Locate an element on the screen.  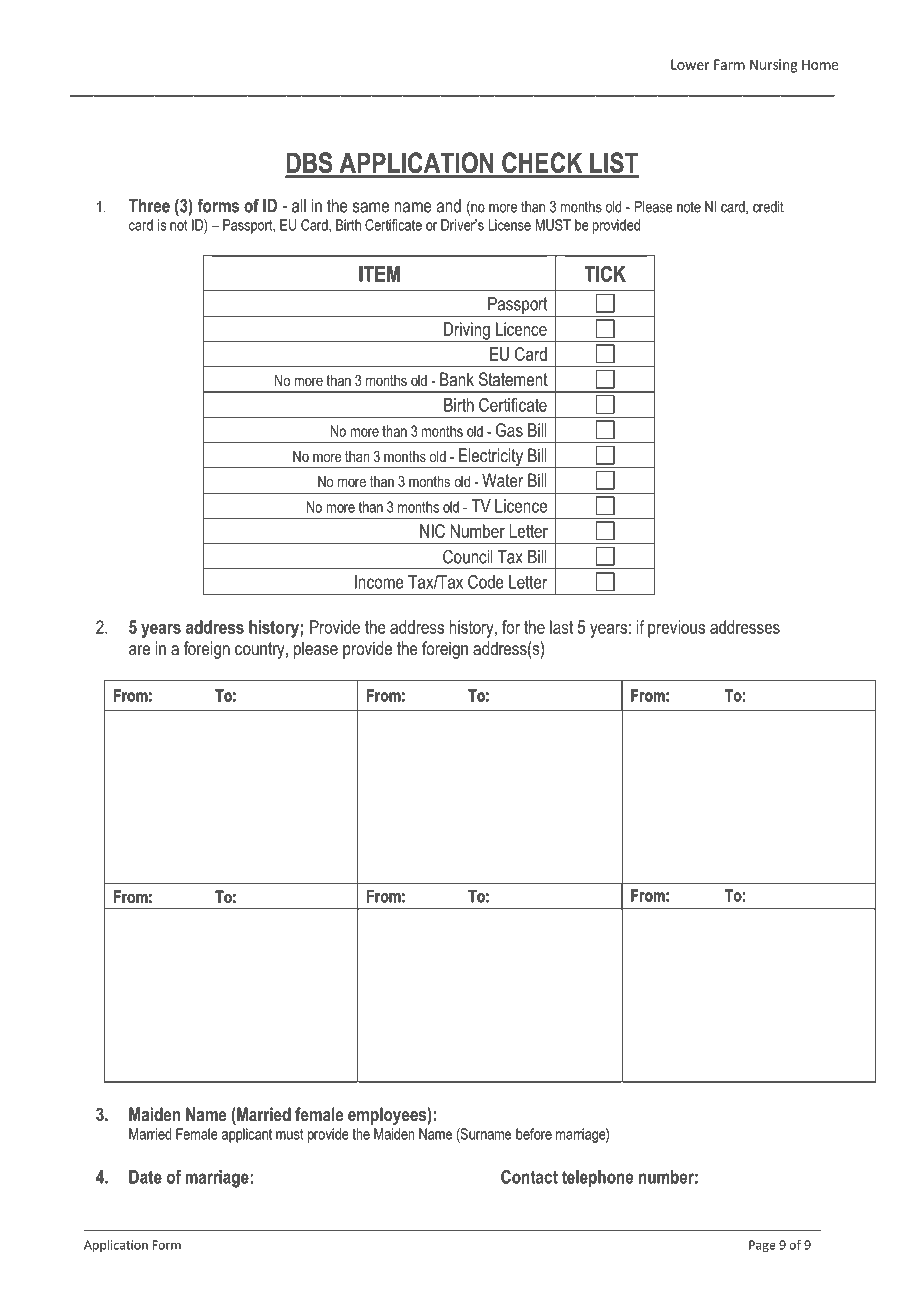
CHECK is located at coordinates (542, 162).
